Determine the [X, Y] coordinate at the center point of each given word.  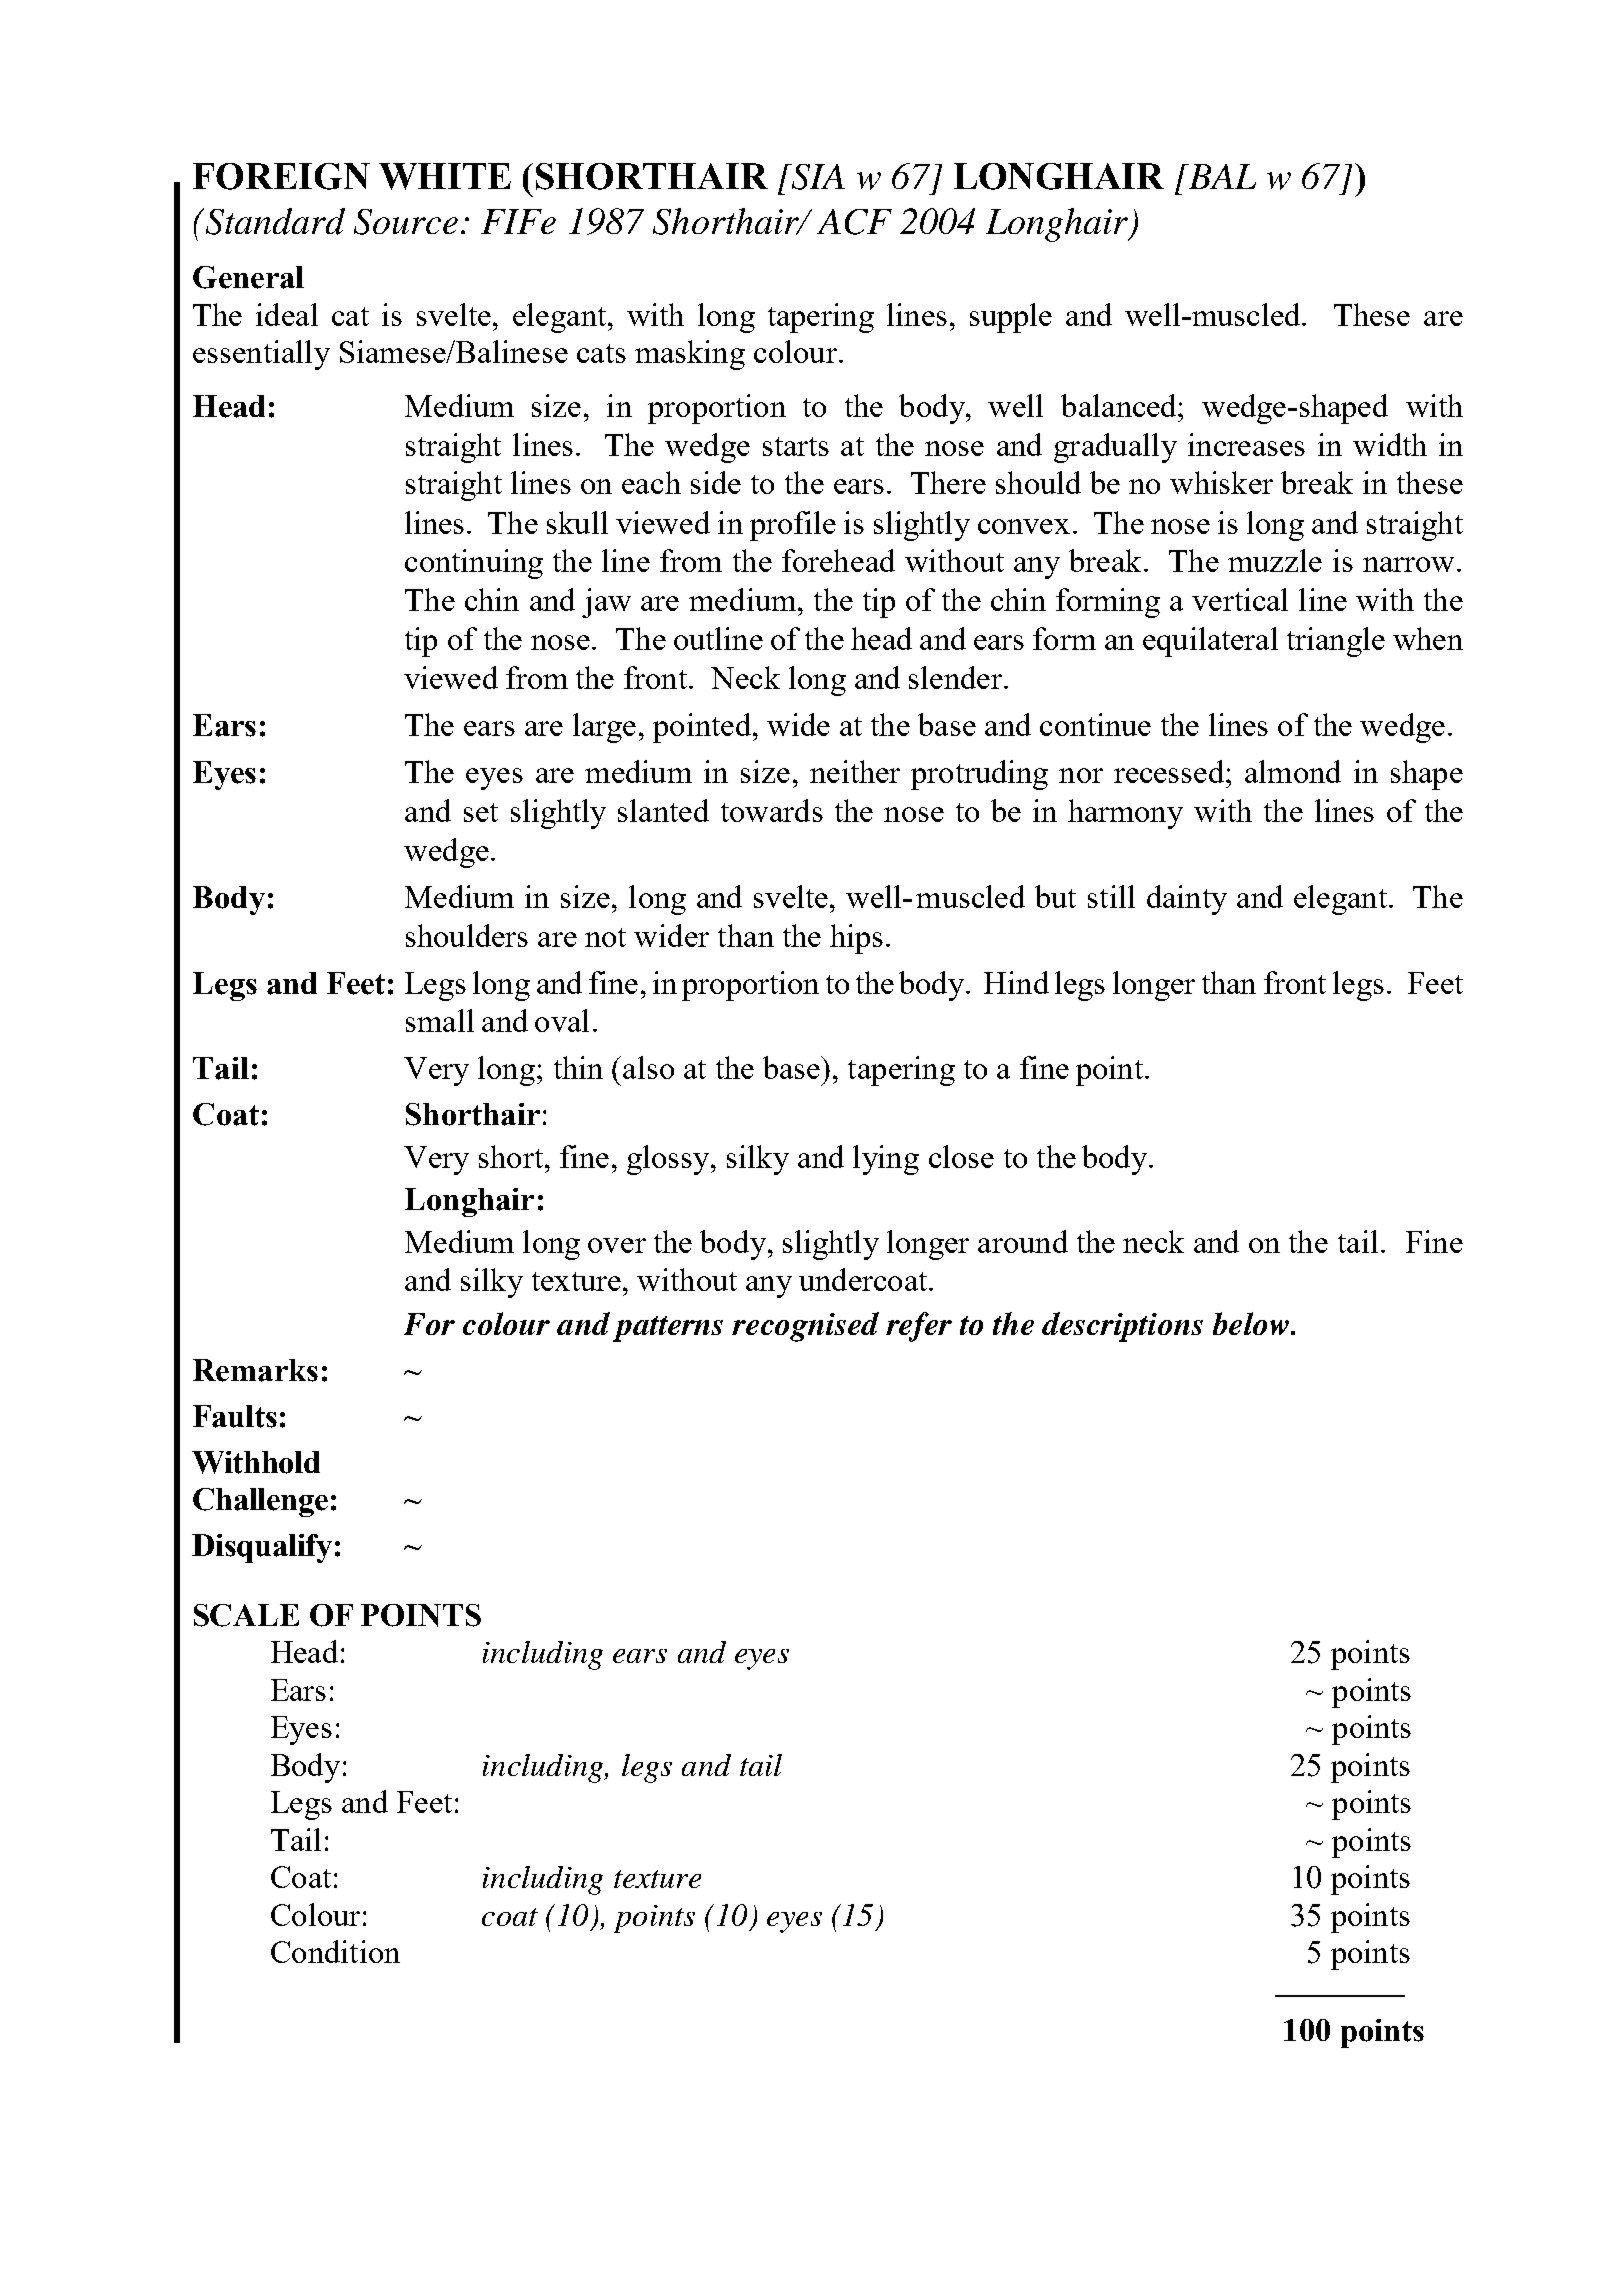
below [1252, 1323]
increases [1246, 444]
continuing [474, 564]
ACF [854, 222]
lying [886, 1160]
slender [955, 677]
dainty [1187, 900]
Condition [335, 1951]
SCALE [246, 1615]
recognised [805, 1327]
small [440, 1020]
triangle [1336, 642]
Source [406, 222]
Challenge [260, 1502]
